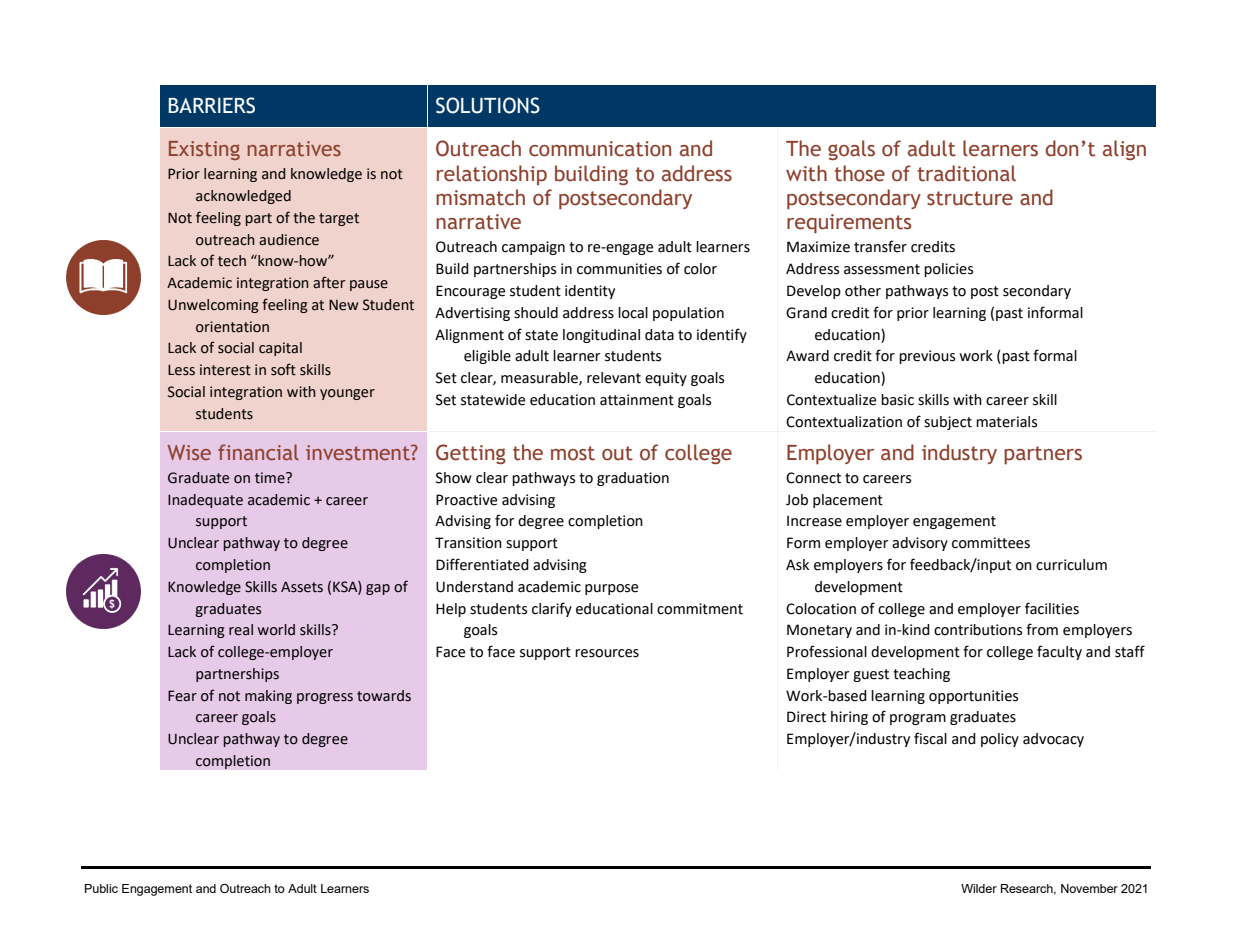  I want to click on Public, so click(101, 888).
